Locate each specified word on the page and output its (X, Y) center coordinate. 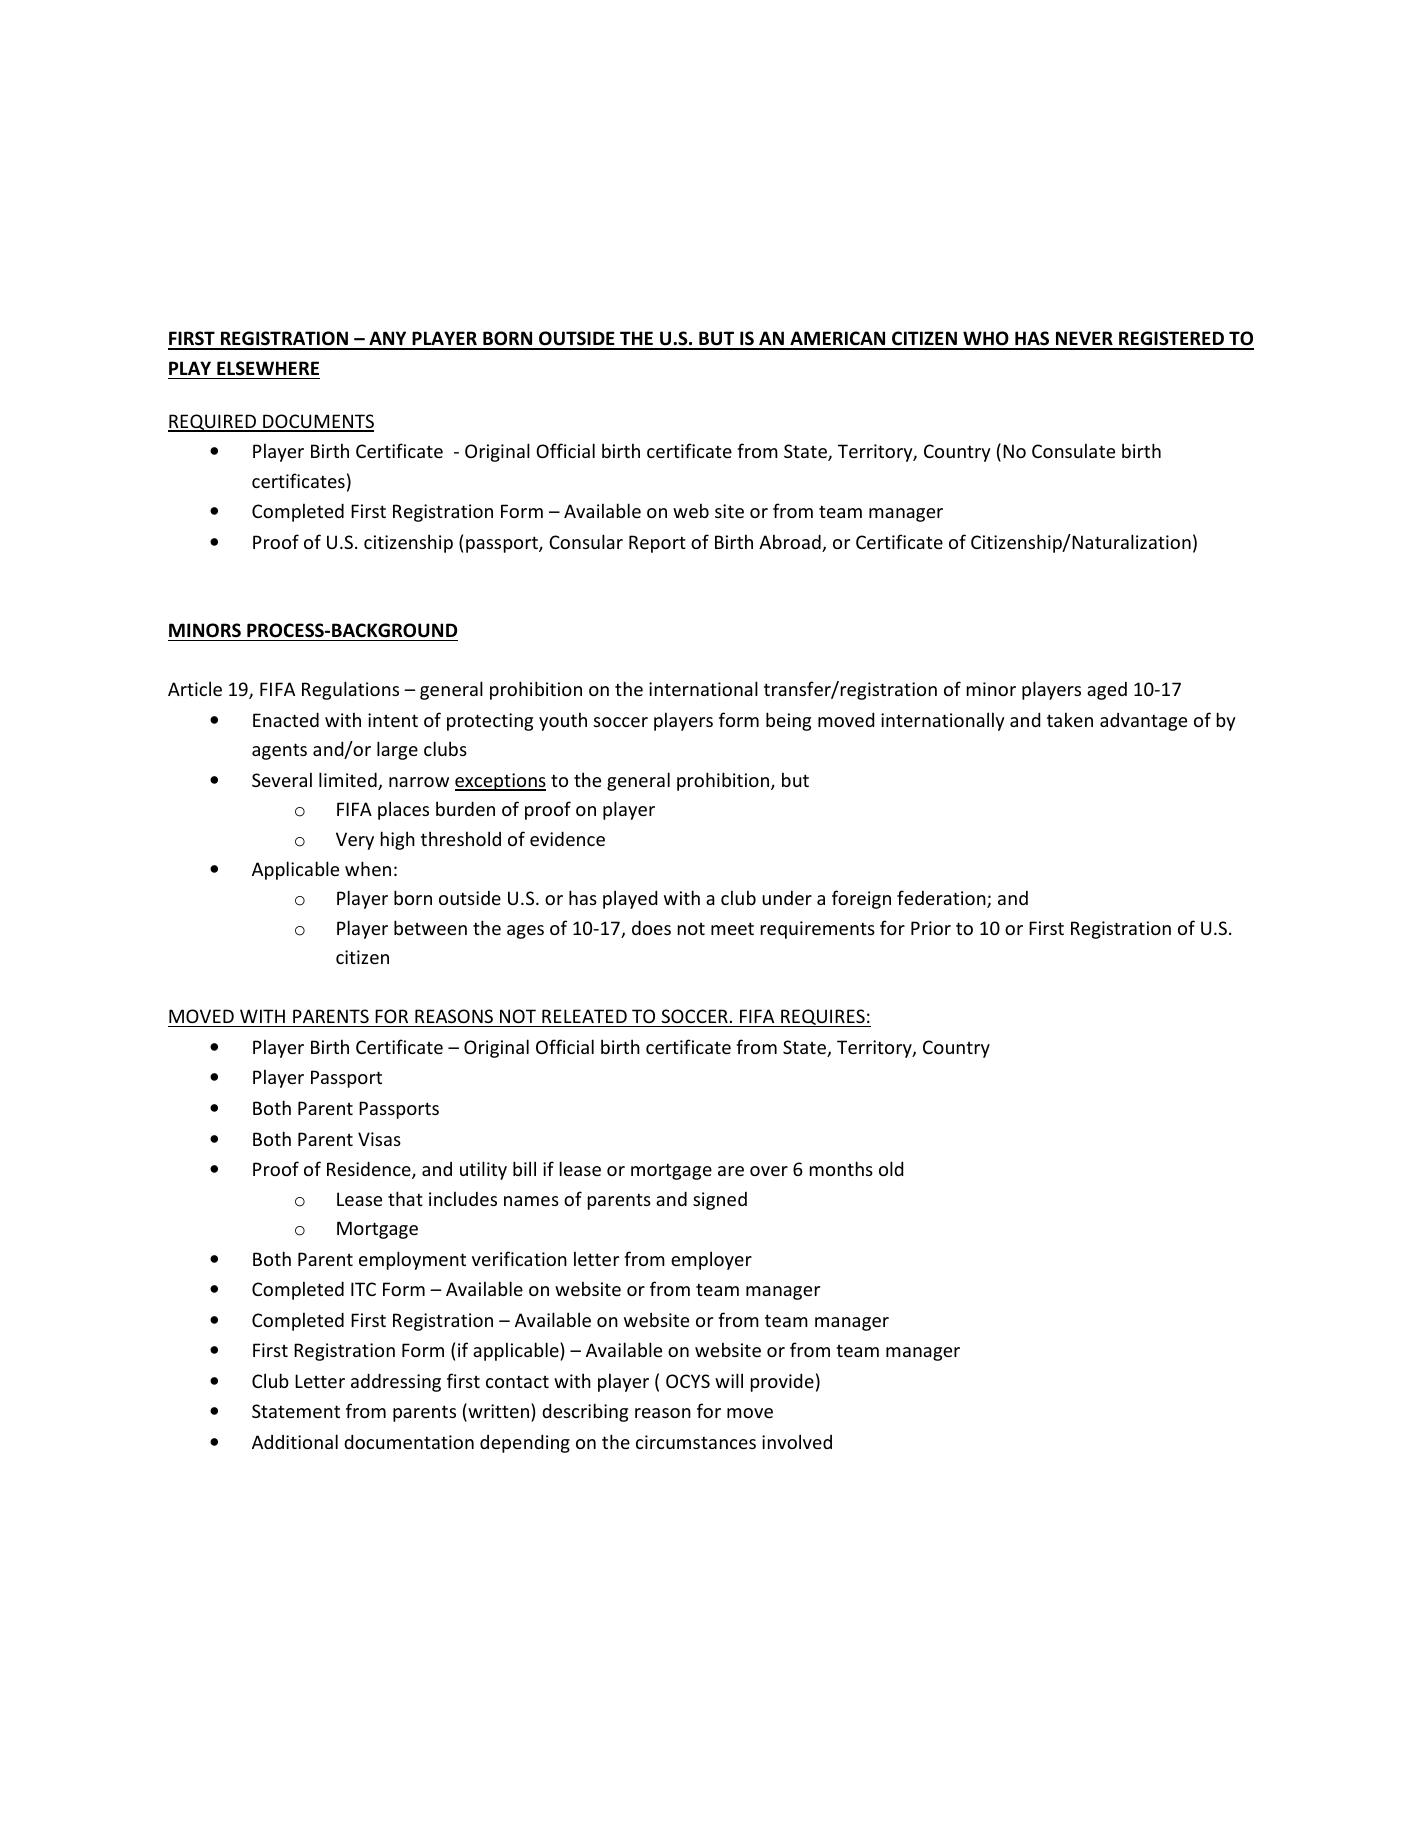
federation (942, 899)
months (841, 1168)
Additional (295, 1441)
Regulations (350, 690)
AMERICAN (838, 340)
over (769, 1171)
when (368, 868)
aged (1107, 691)
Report (657, 544)
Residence (370, 1170)
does (651, 927)
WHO (986, 340)
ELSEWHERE (268, 368)
